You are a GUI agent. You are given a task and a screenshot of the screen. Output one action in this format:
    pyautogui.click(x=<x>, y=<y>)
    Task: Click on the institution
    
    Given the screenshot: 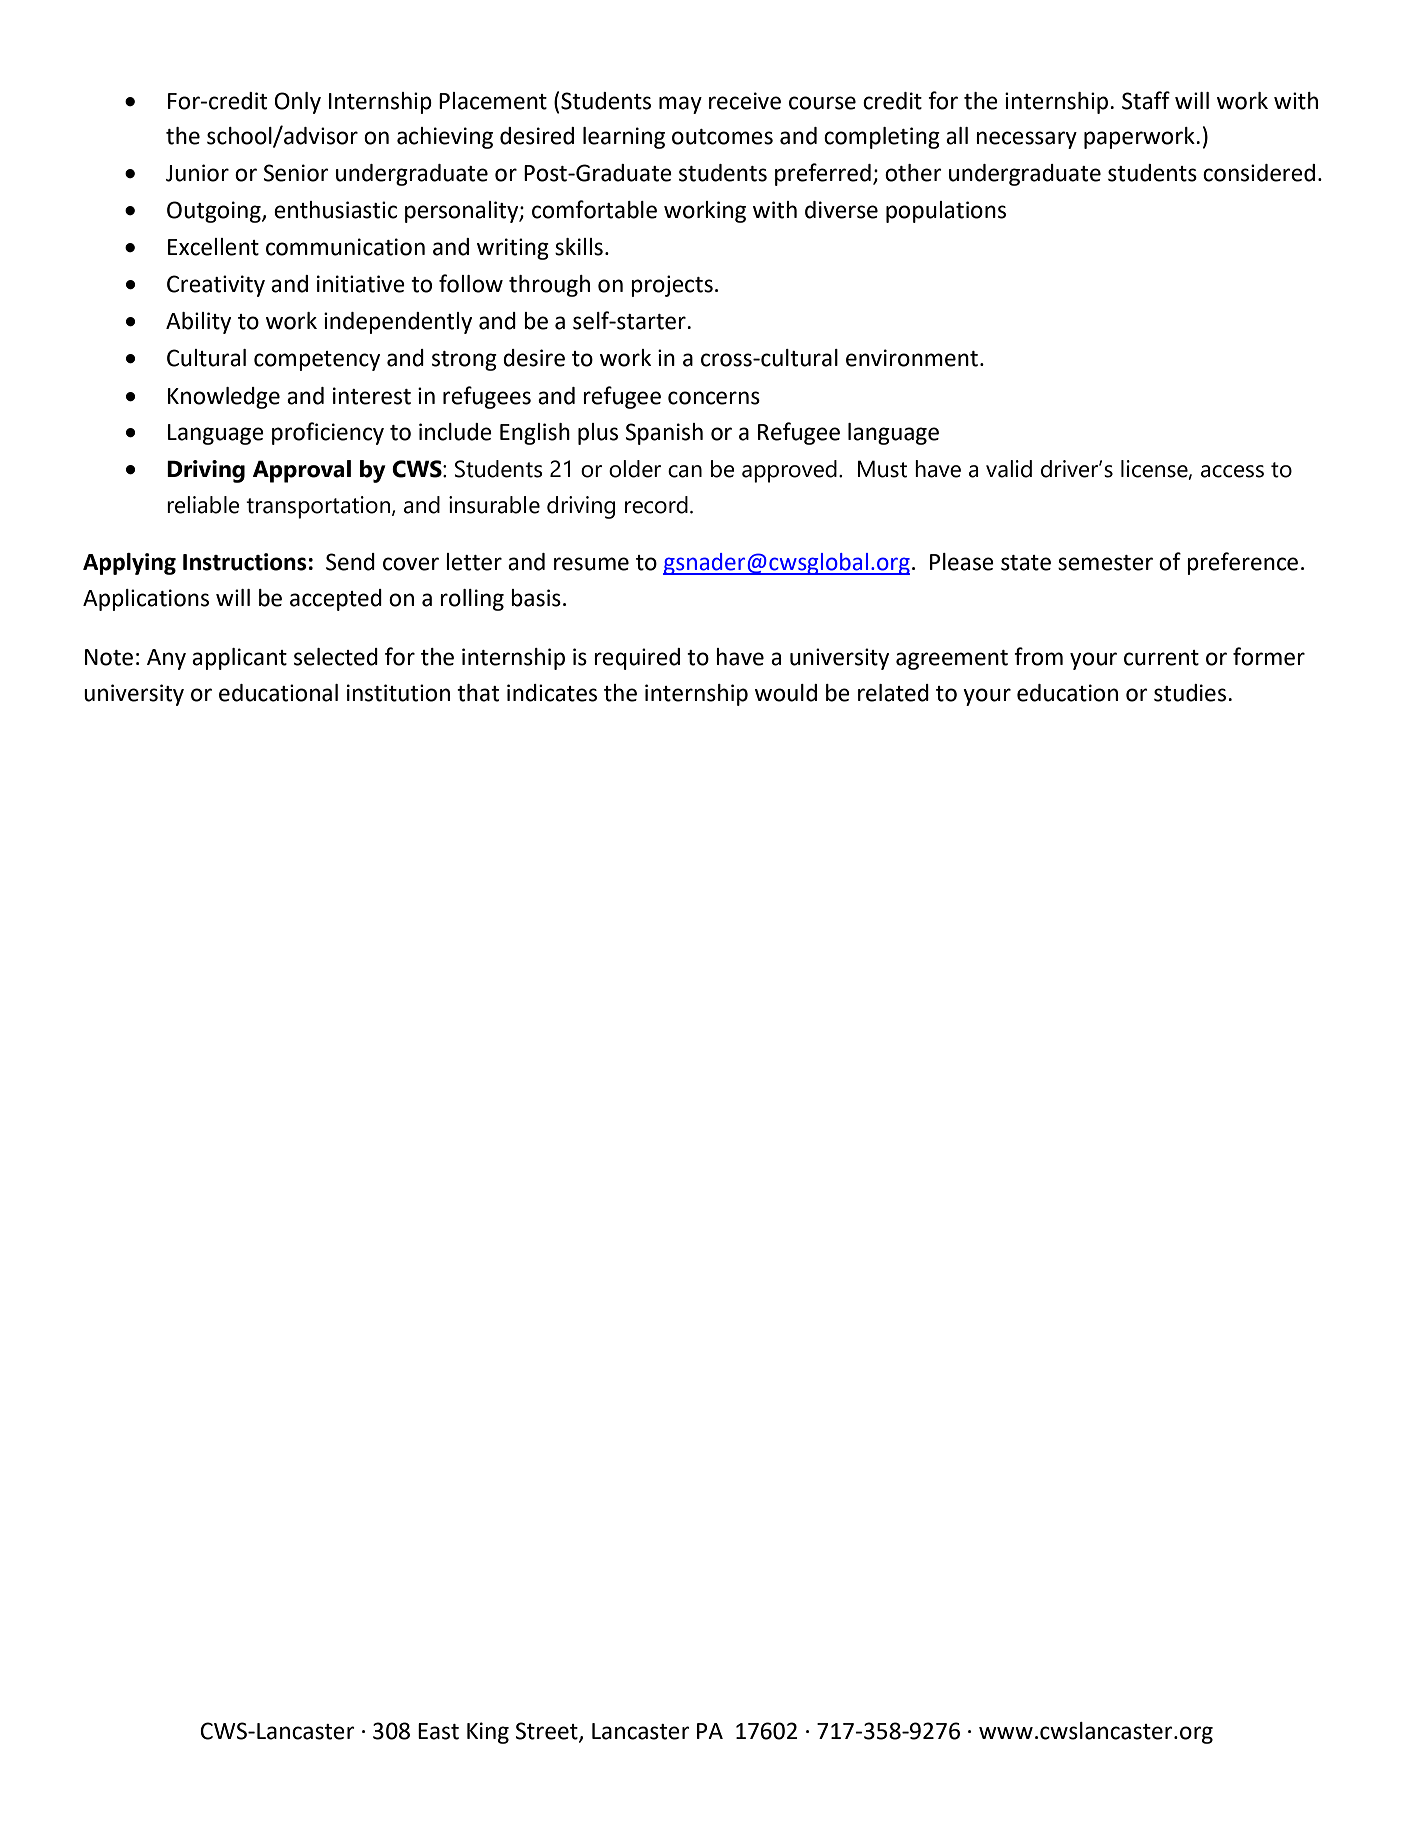 What is the action you would take?
    pyautogui.click(x=398, y=693)
